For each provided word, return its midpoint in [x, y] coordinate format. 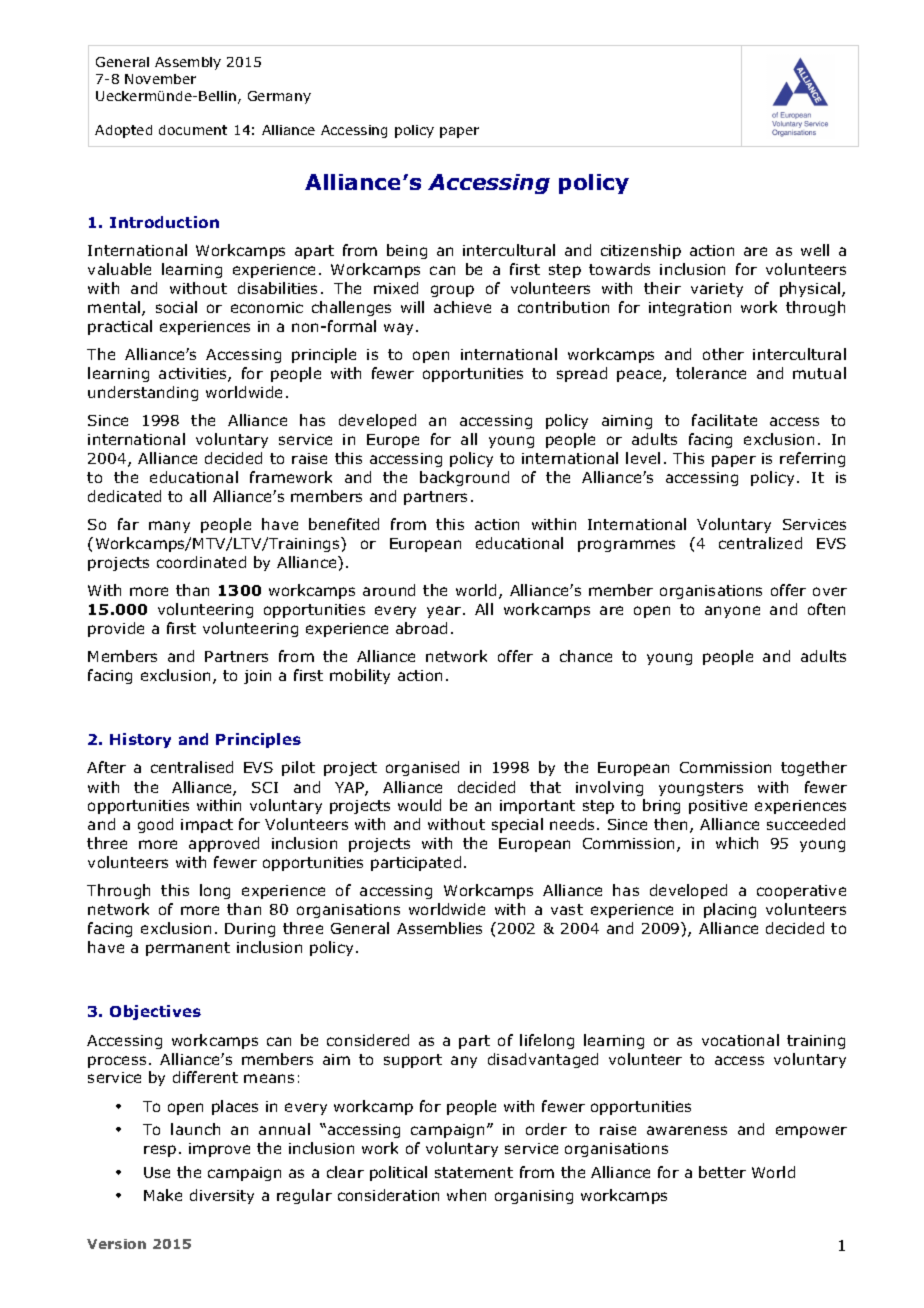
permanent [188, 949]
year [445, 612]
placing [730, 910]
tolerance [711, 373]
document [193, 130]
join [257, 677]
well [815, 250]
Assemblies [439, 928]
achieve [462, 307]
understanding [143, 393]
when [466, 1195]
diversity [222, 1196]
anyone [732, 612]
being [407, 251]
